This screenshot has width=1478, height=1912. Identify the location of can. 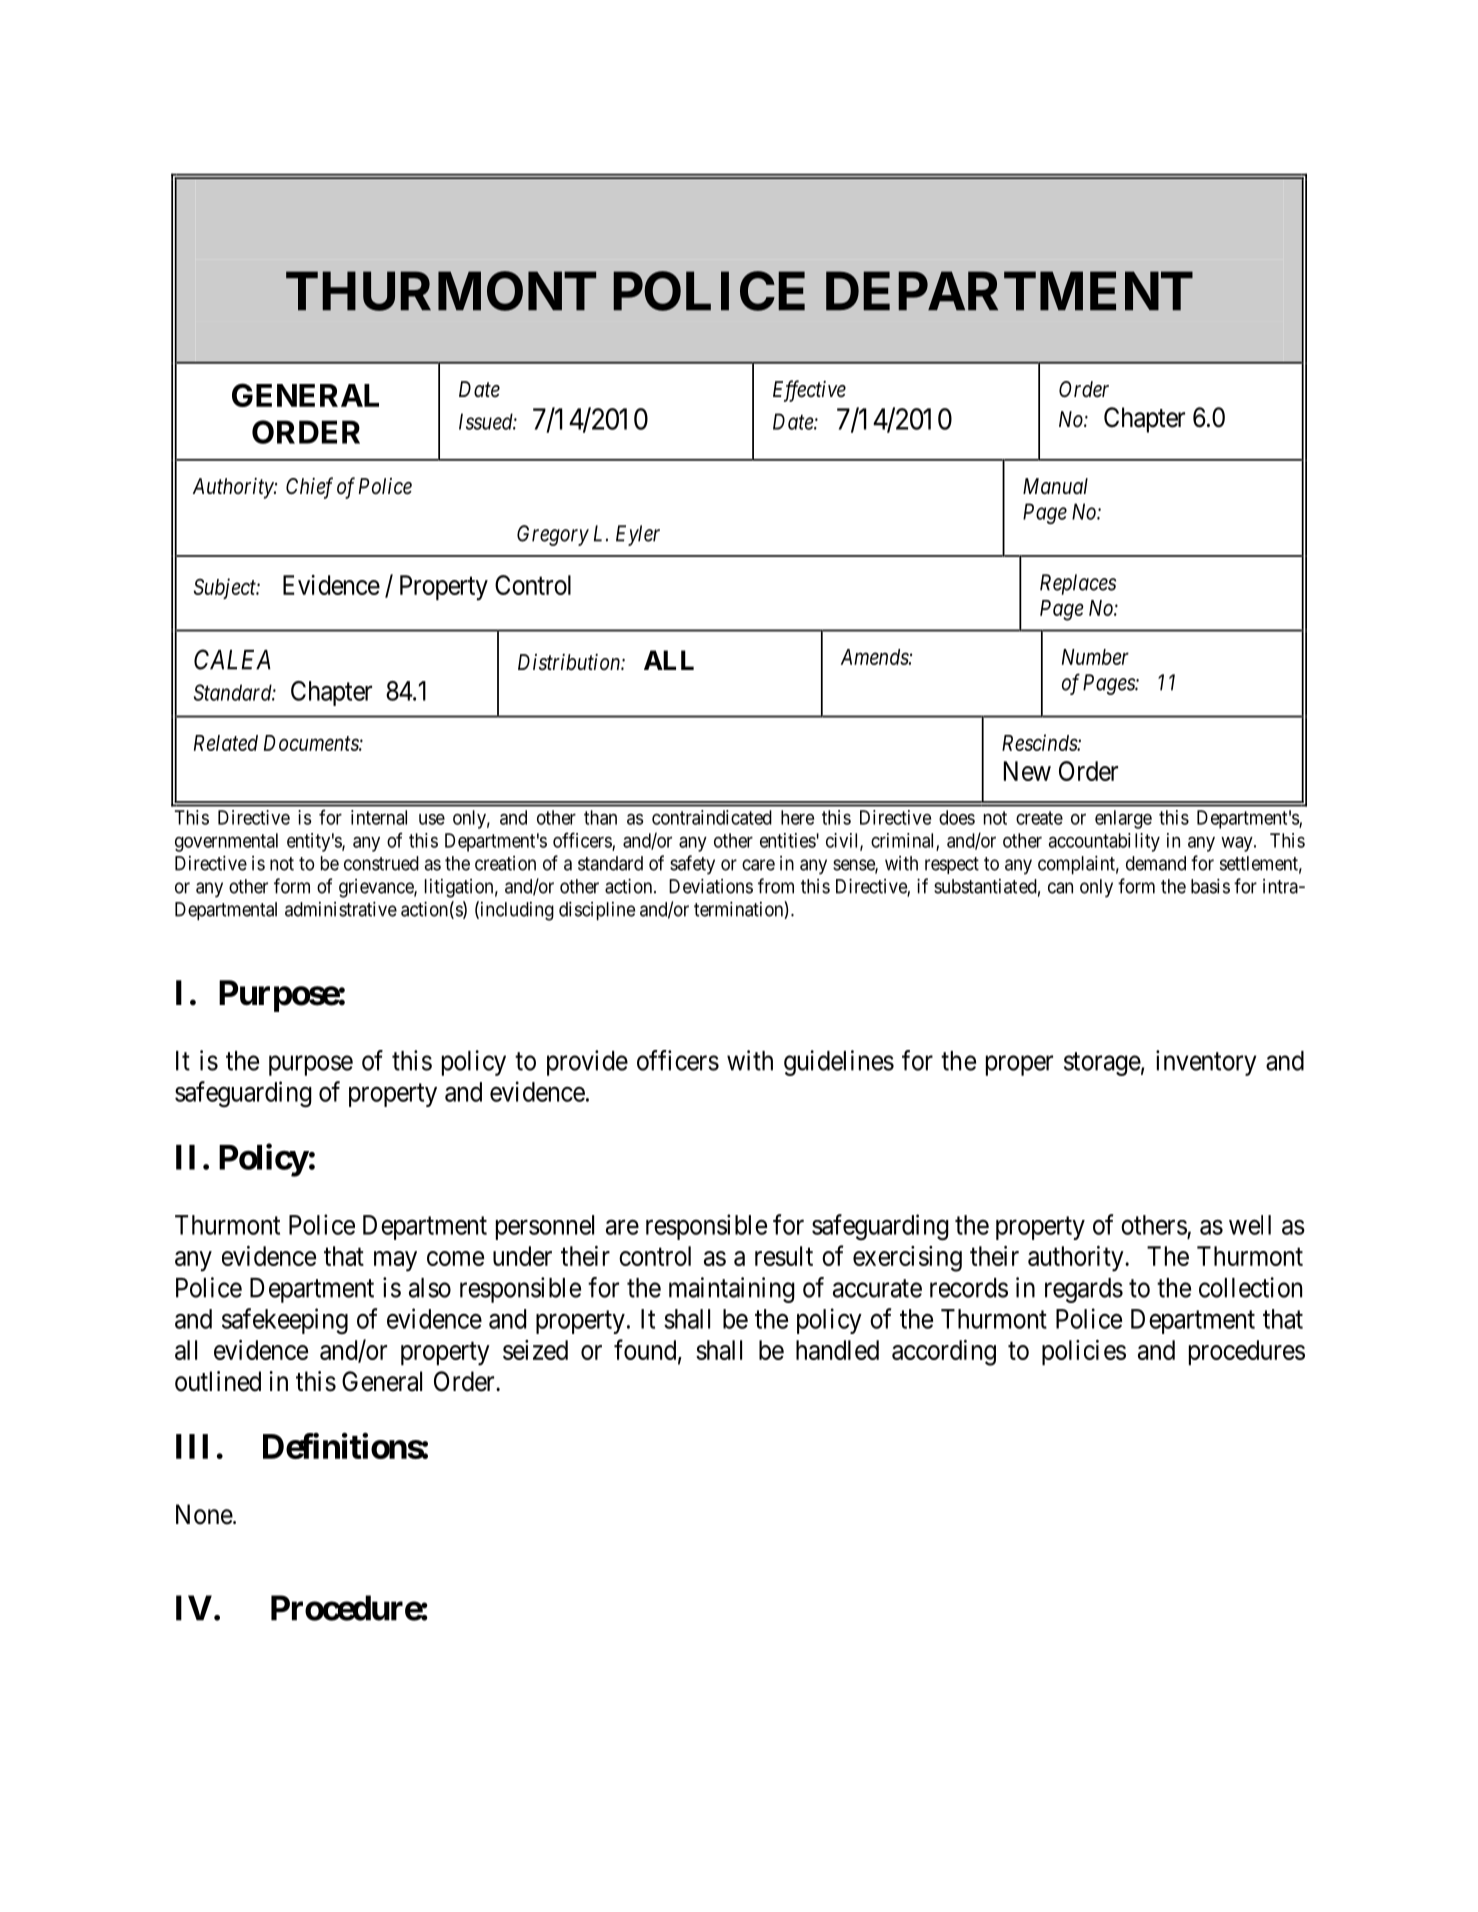
(1060, 888).
